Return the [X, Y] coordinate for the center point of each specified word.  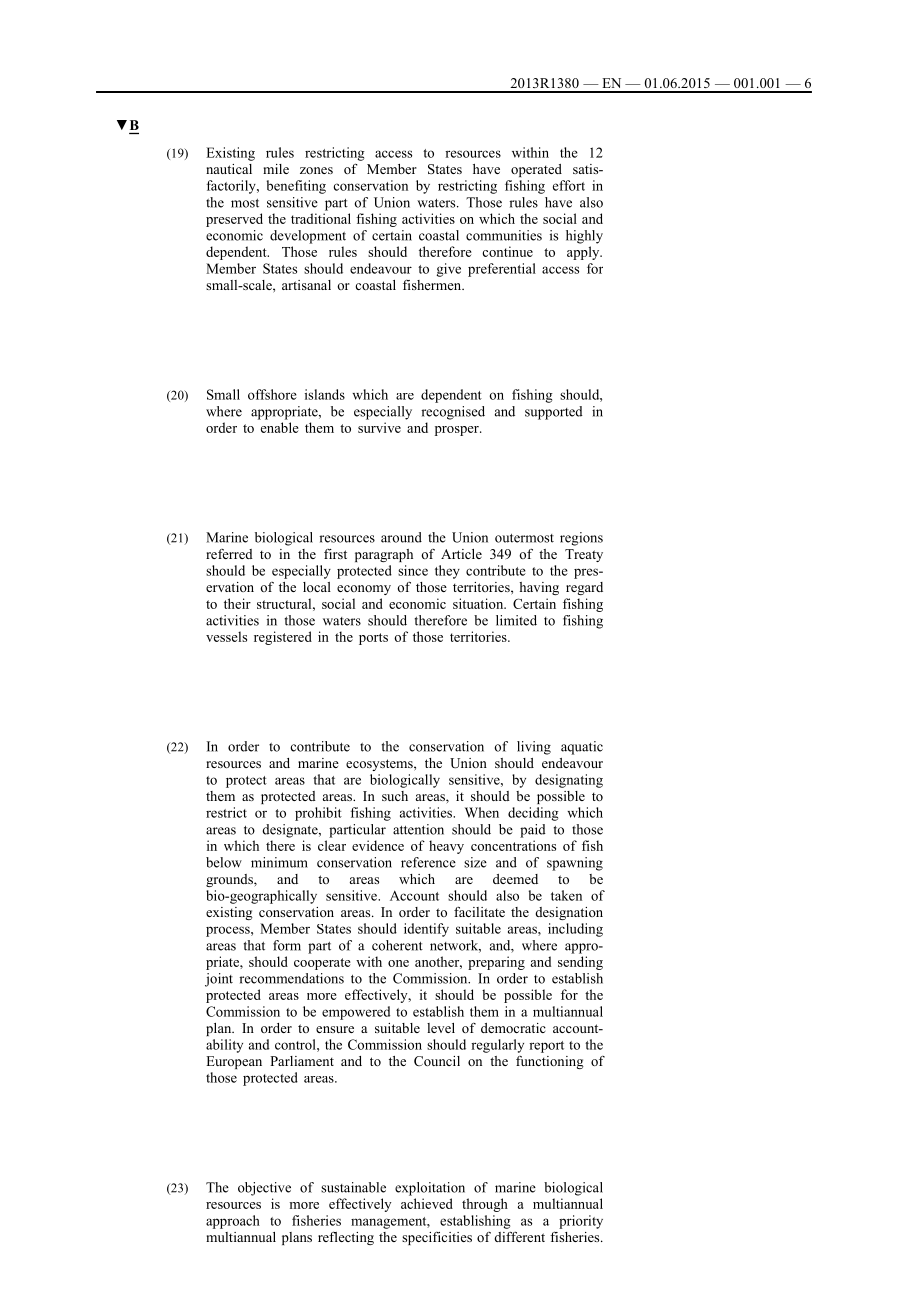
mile [276, 169]
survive [379, 427]
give [448, 270]
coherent [397, 945]
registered [283, 638]
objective [264, 1189]
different [520, 1237]
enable [280, 427]
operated [536, 170]
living [534, 748]
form [287, 945]
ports [373, 639]
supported [554, 413]
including [575, 930]
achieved [427, 1203]
